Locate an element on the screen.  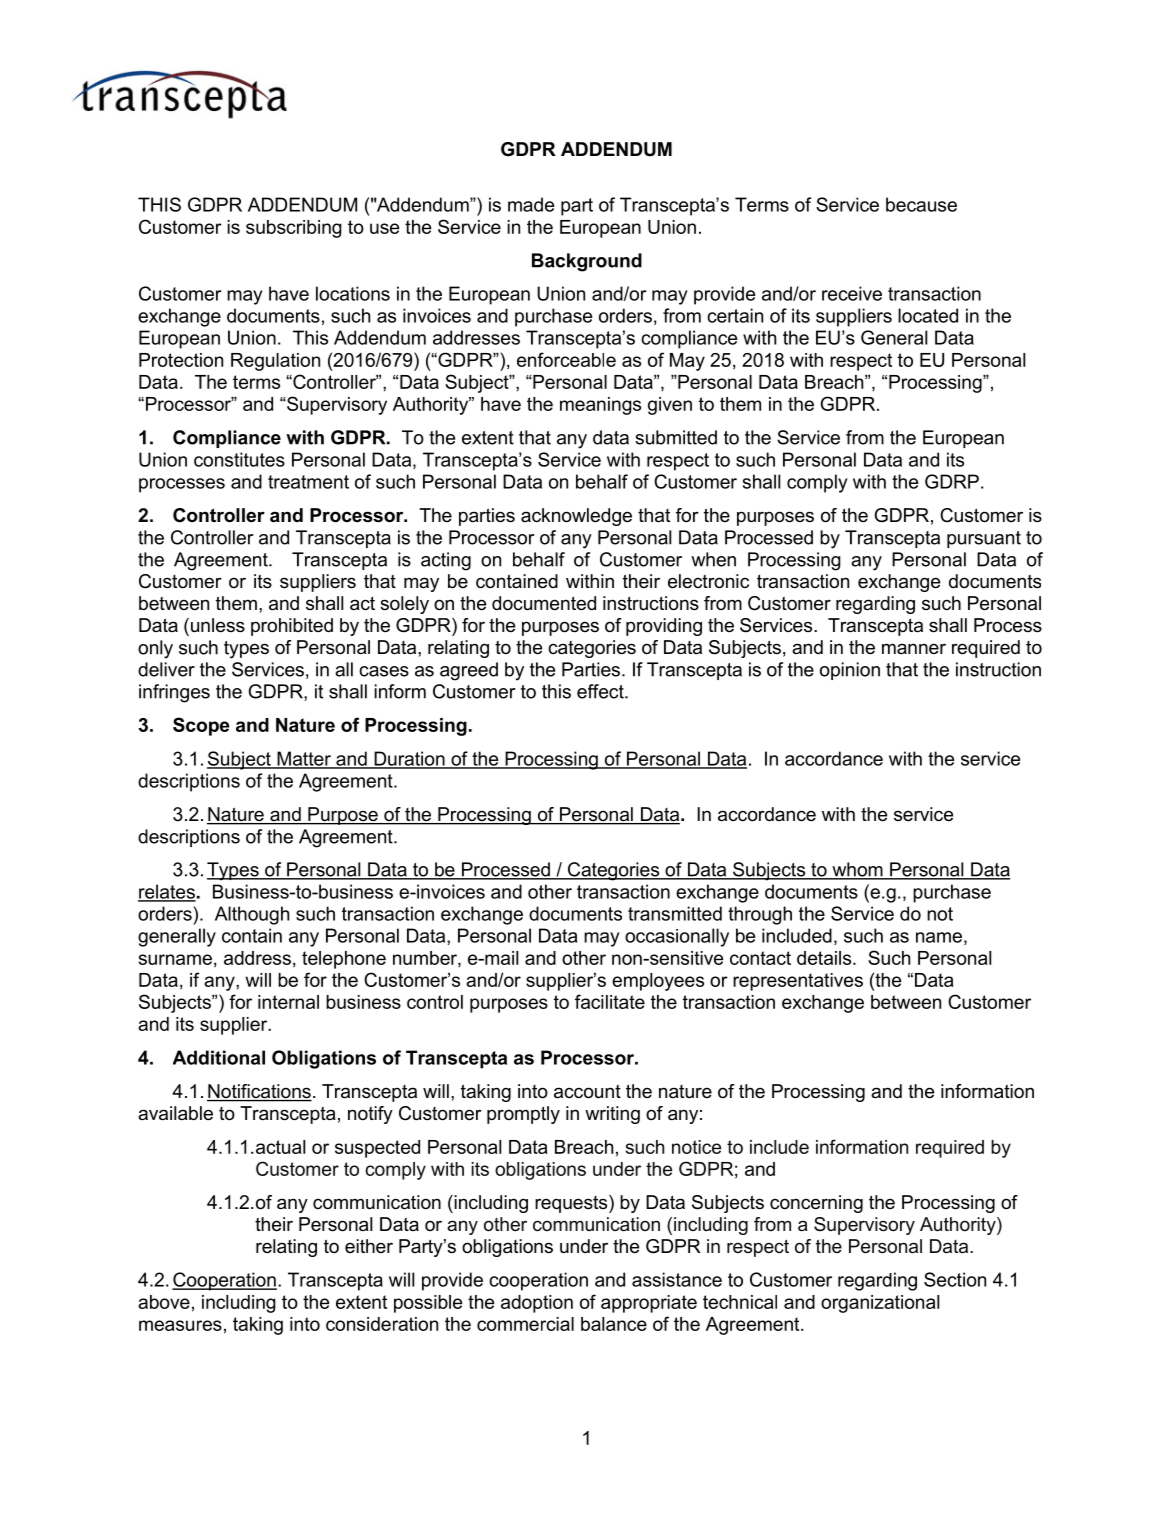
measures is located at coordinates (180, 1325).
